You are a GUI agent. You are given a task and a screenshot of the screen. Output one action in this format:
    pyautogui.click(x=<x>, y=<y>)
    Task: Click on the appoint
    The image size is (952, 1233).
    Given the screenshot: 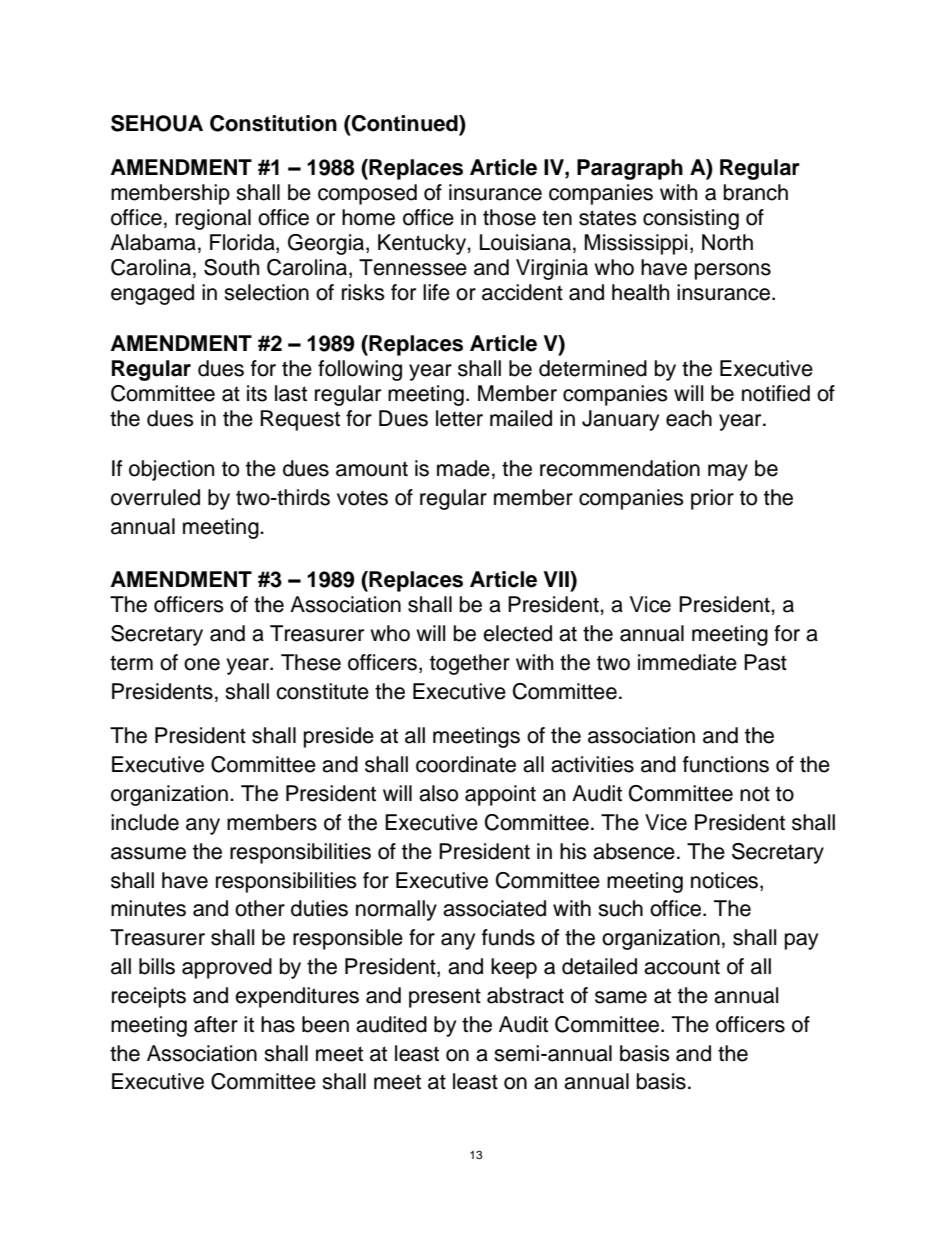 What is the action you would take?
    pyautogui.click(x=500, y=795)
